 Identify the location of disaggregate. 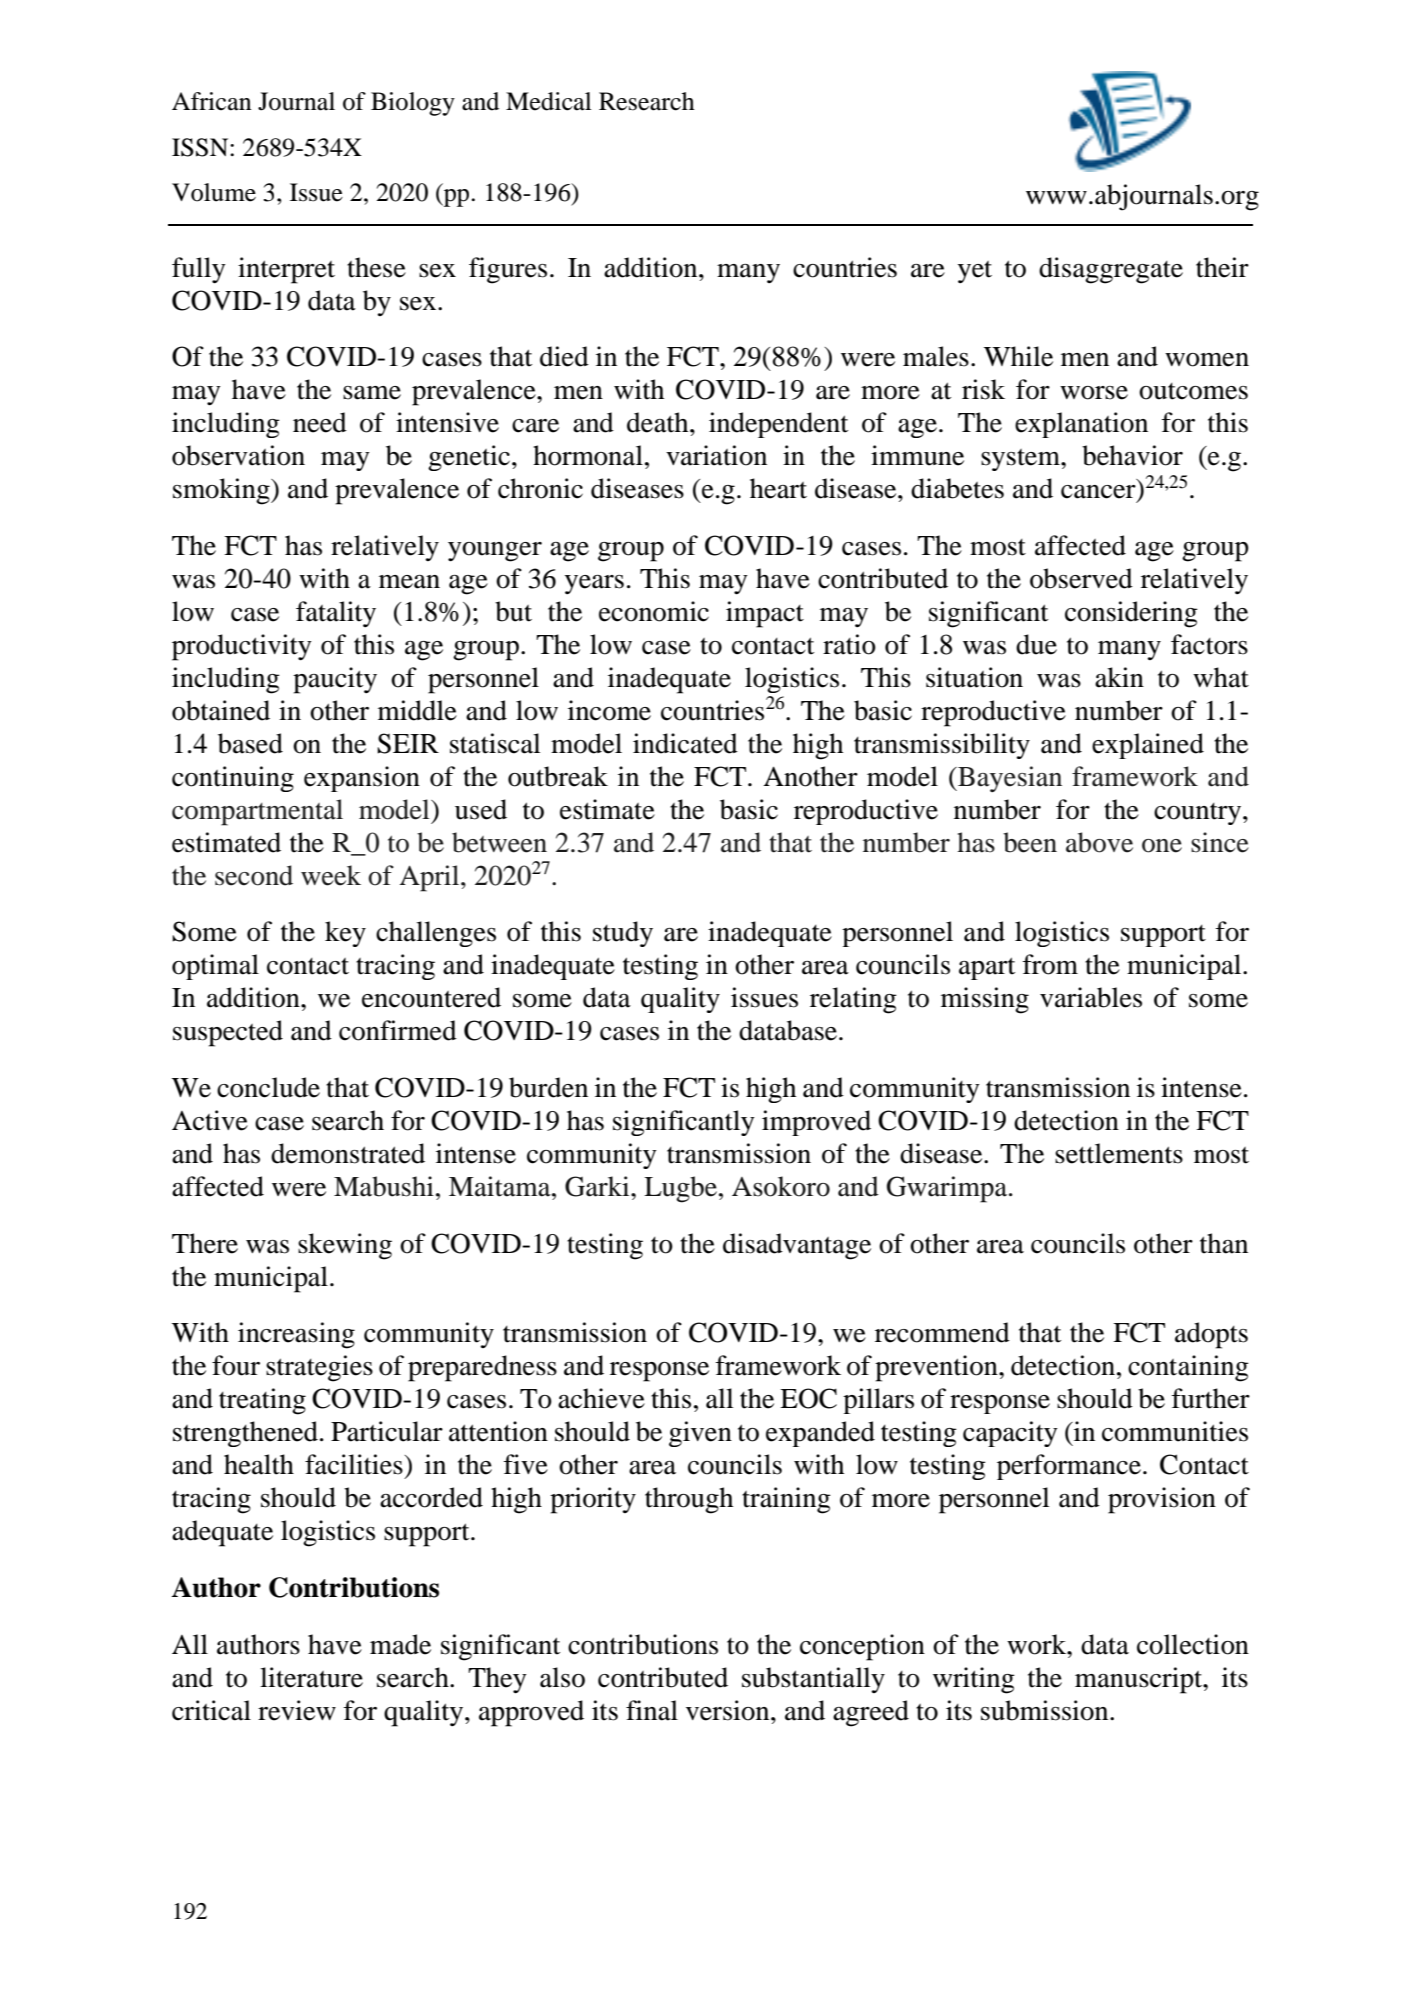
(1111, 270).
